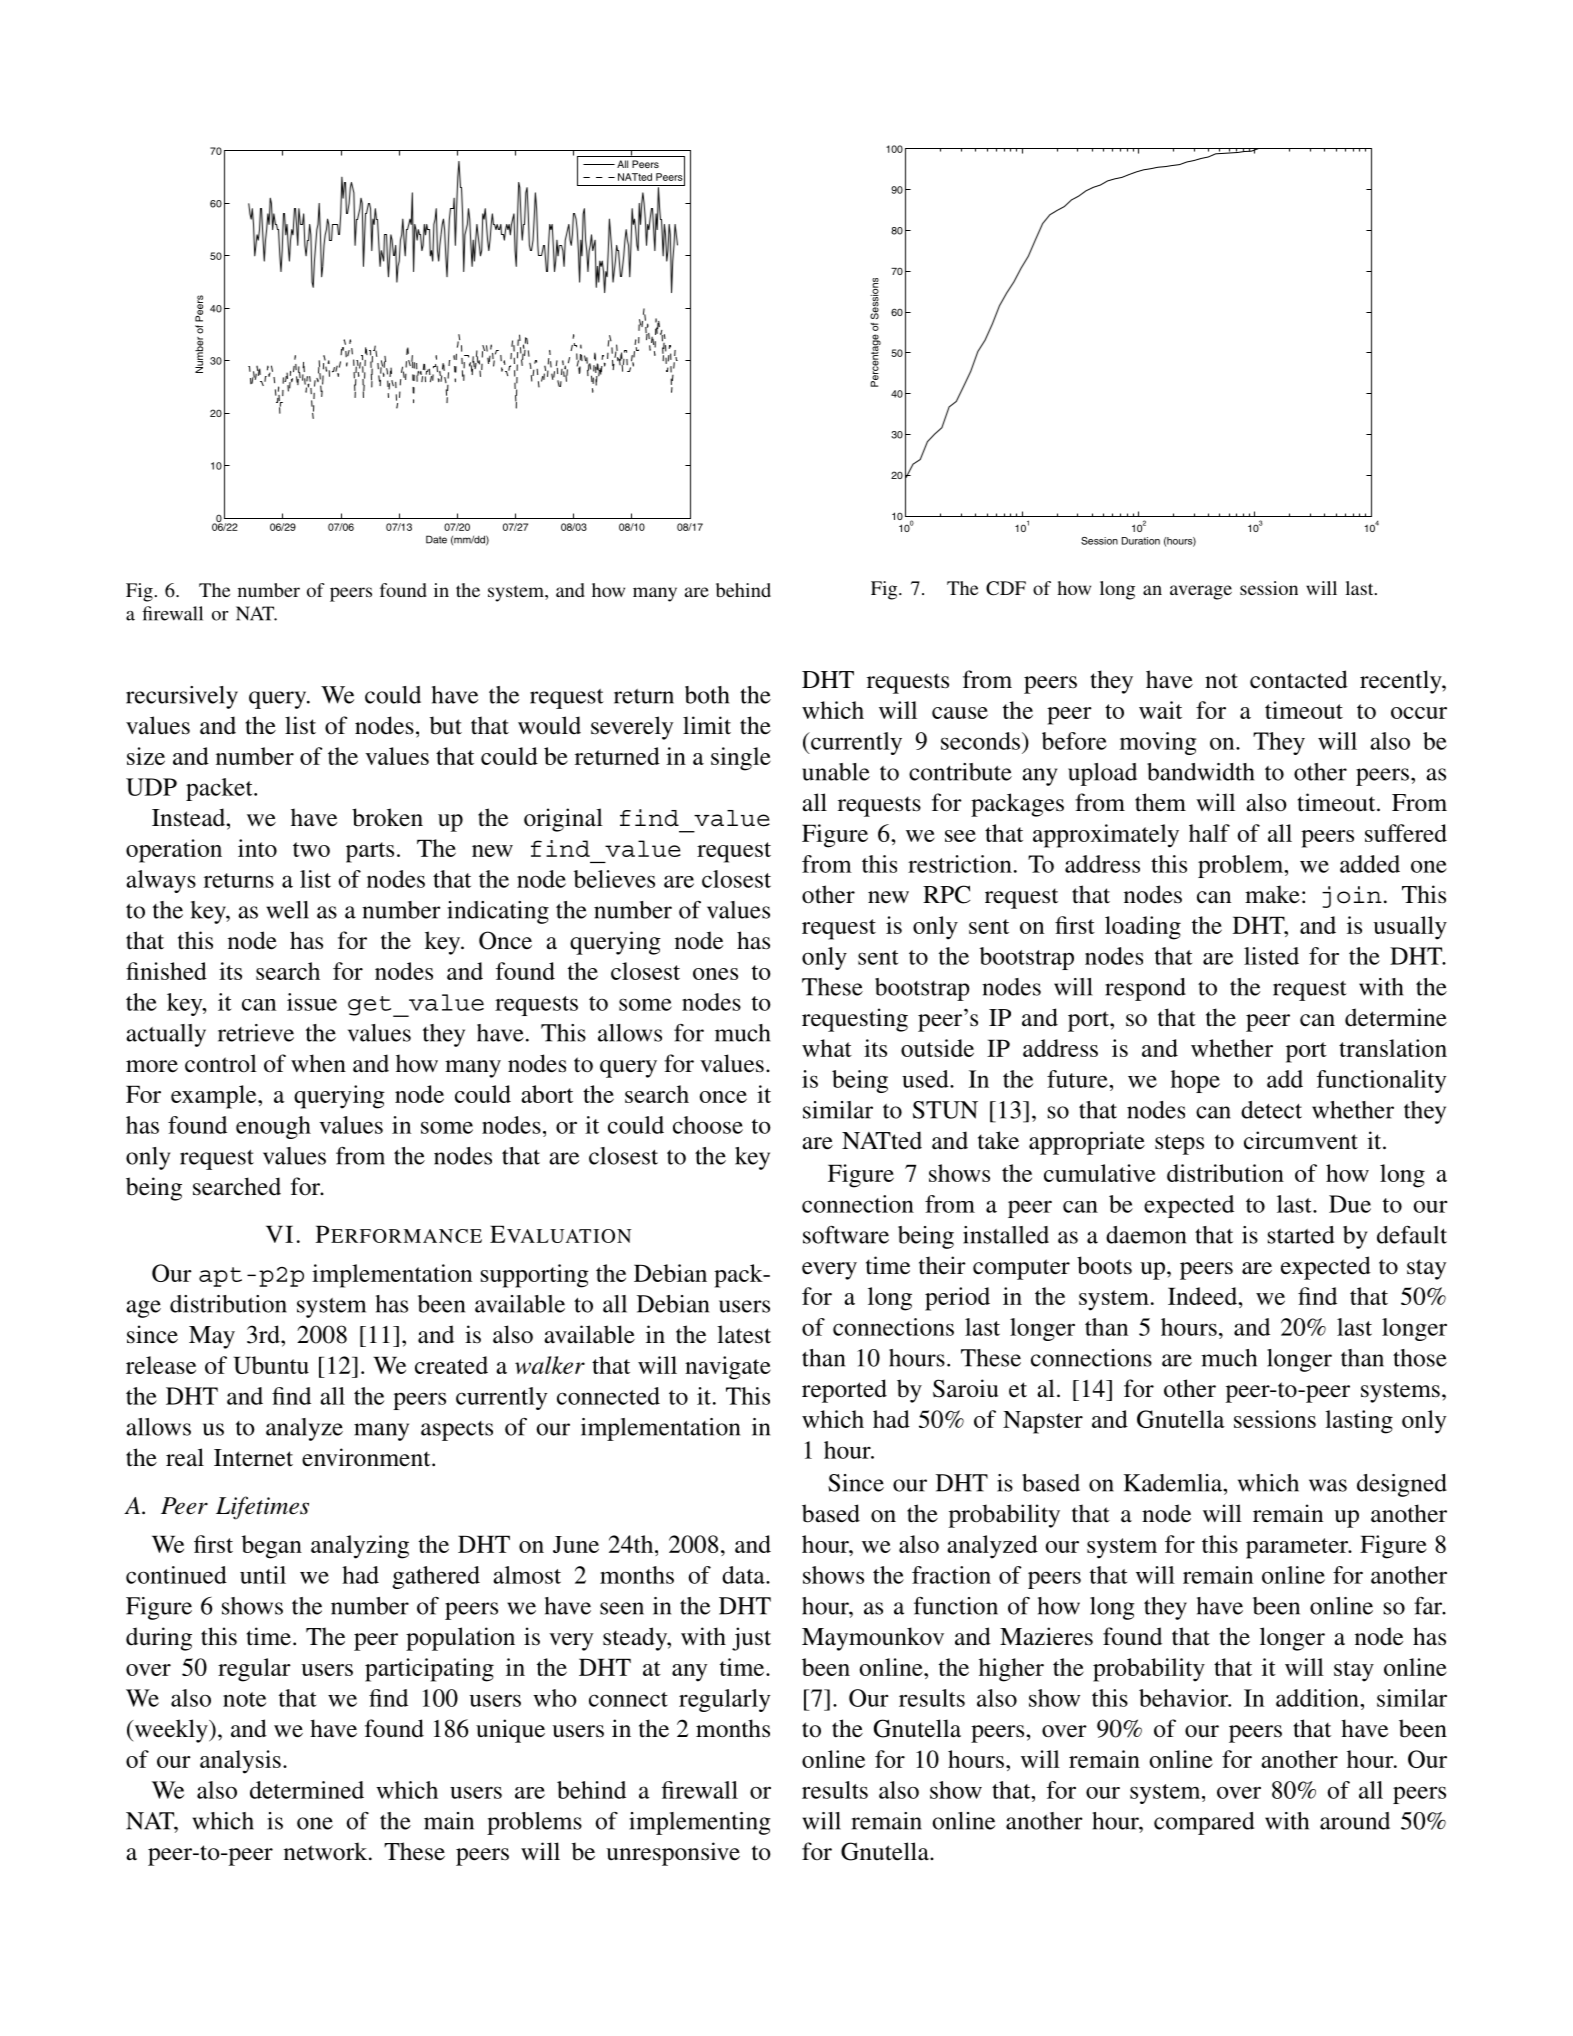 The height and width of the screenshot is (2036, 1573). Describe the element at coordinates (312, 1002) in the screenshot. I see `issue` at that location.
